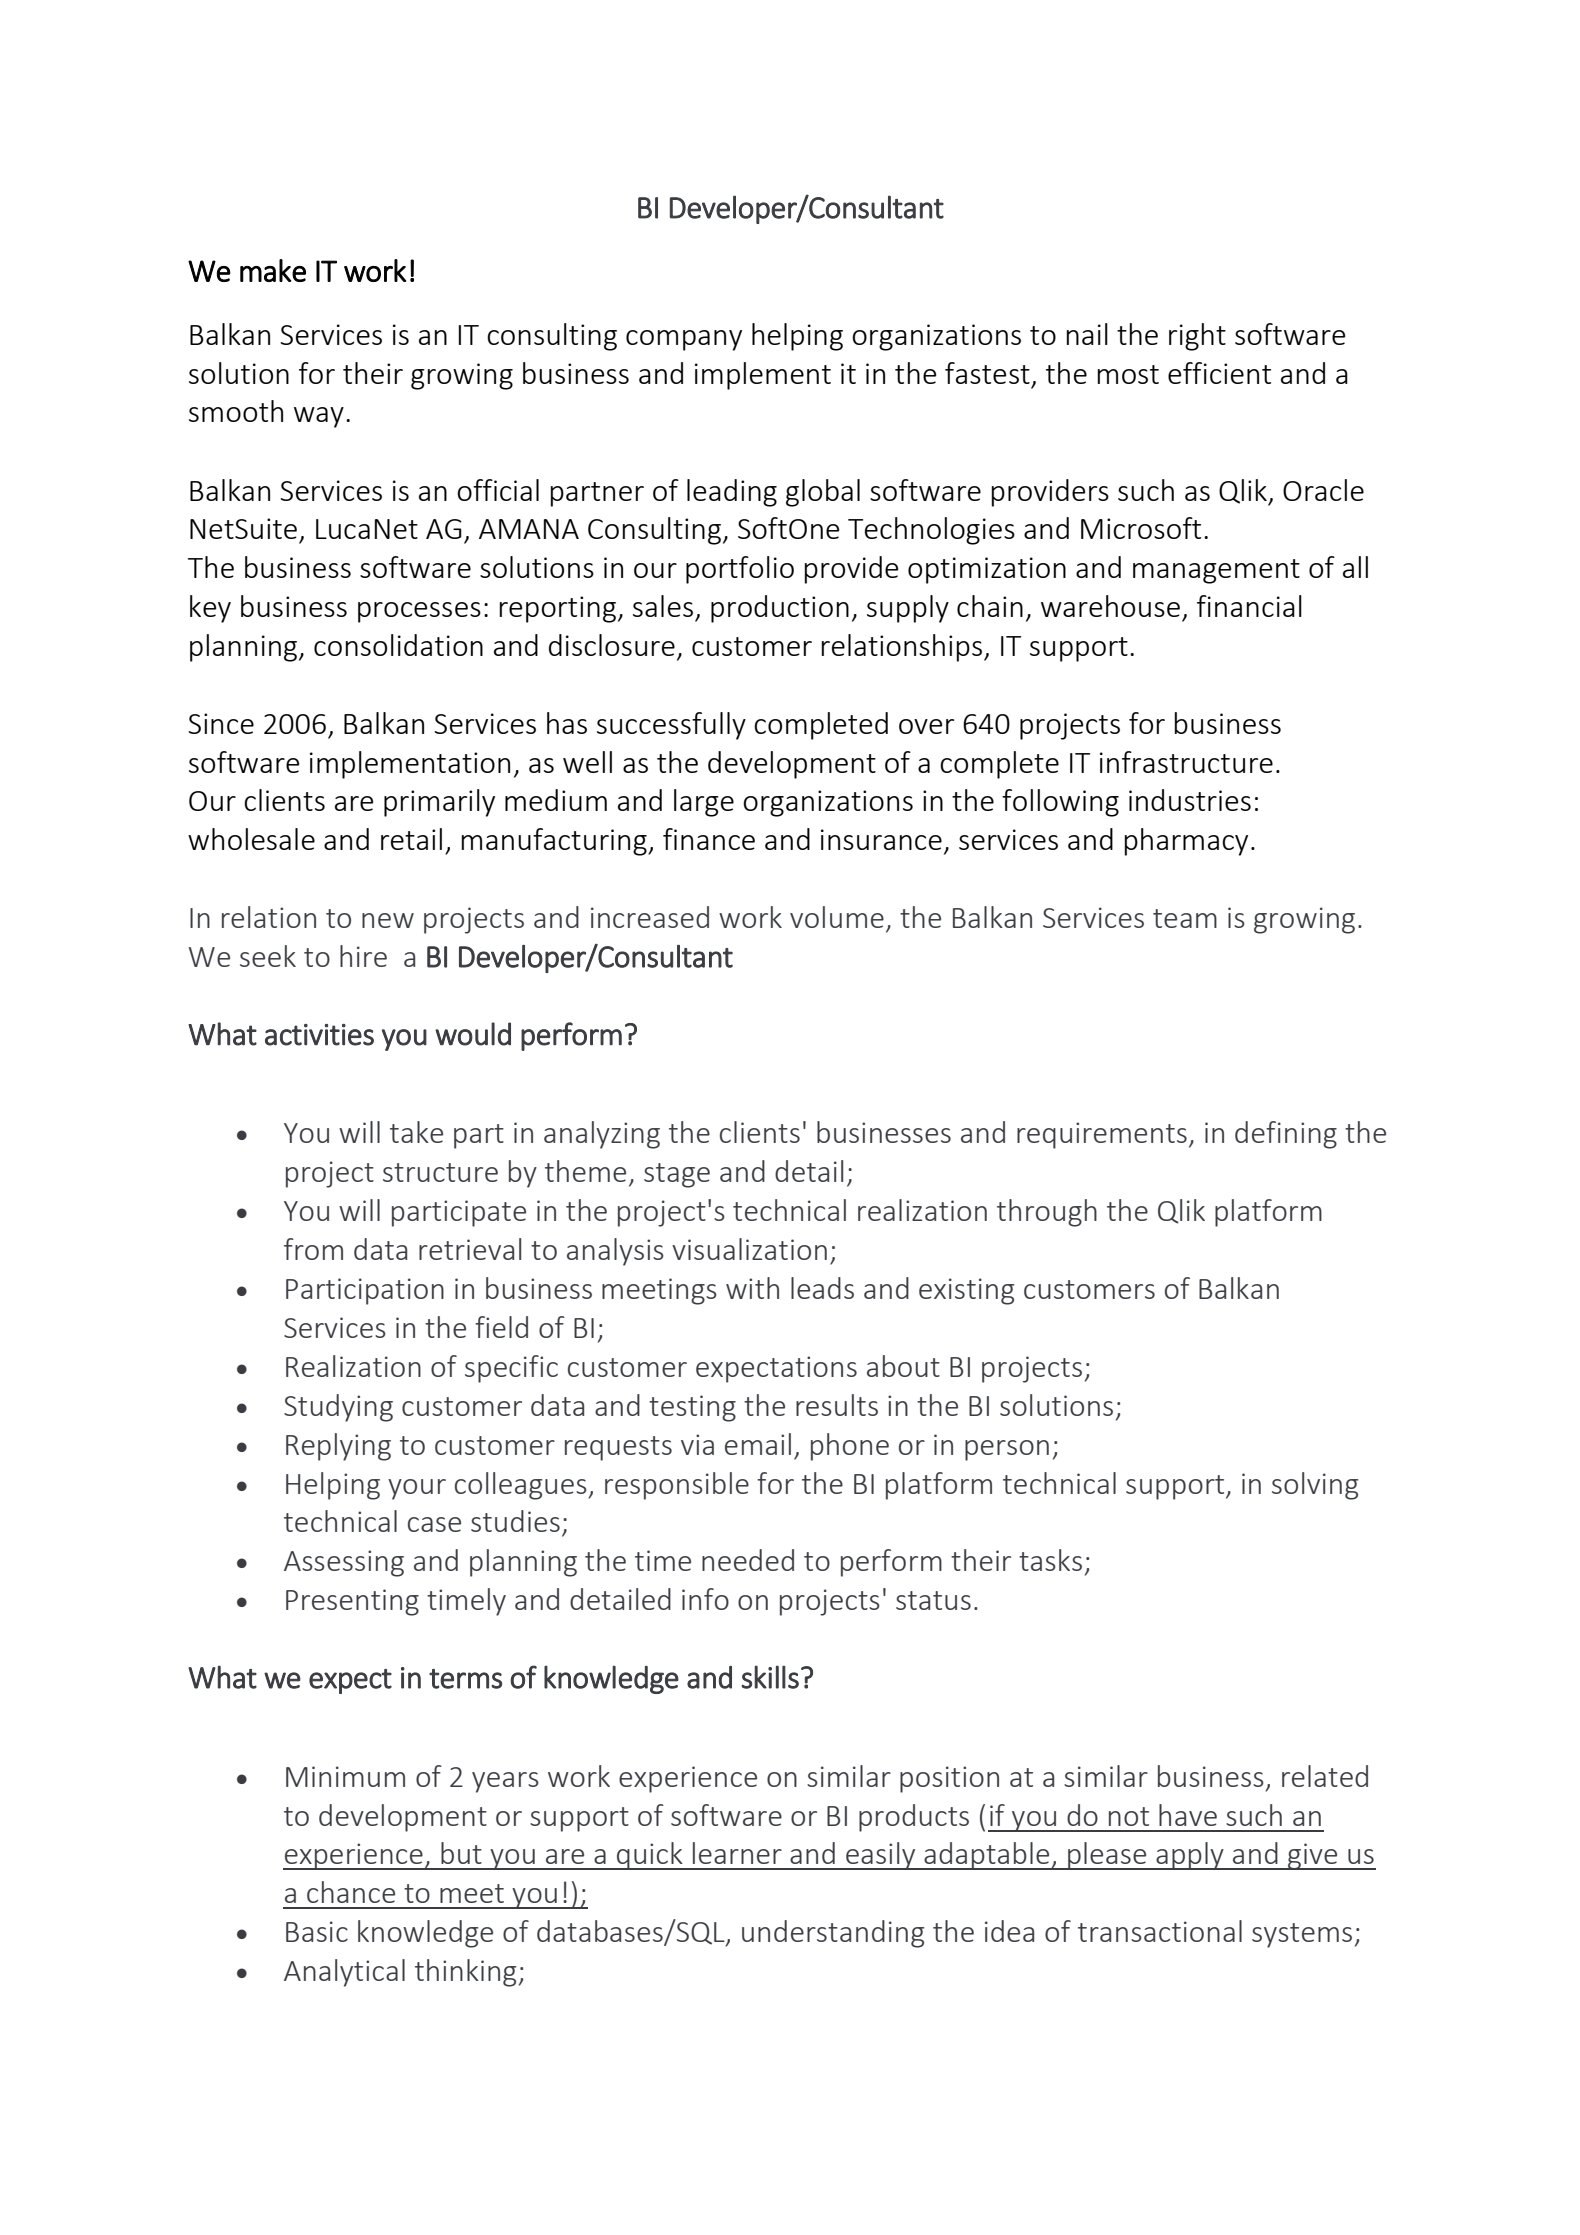 The image size is (1580, 2235). What do you see at coordinates (273, 270) in the screenshot?
I see `make` at bounding box center [273, 270].
